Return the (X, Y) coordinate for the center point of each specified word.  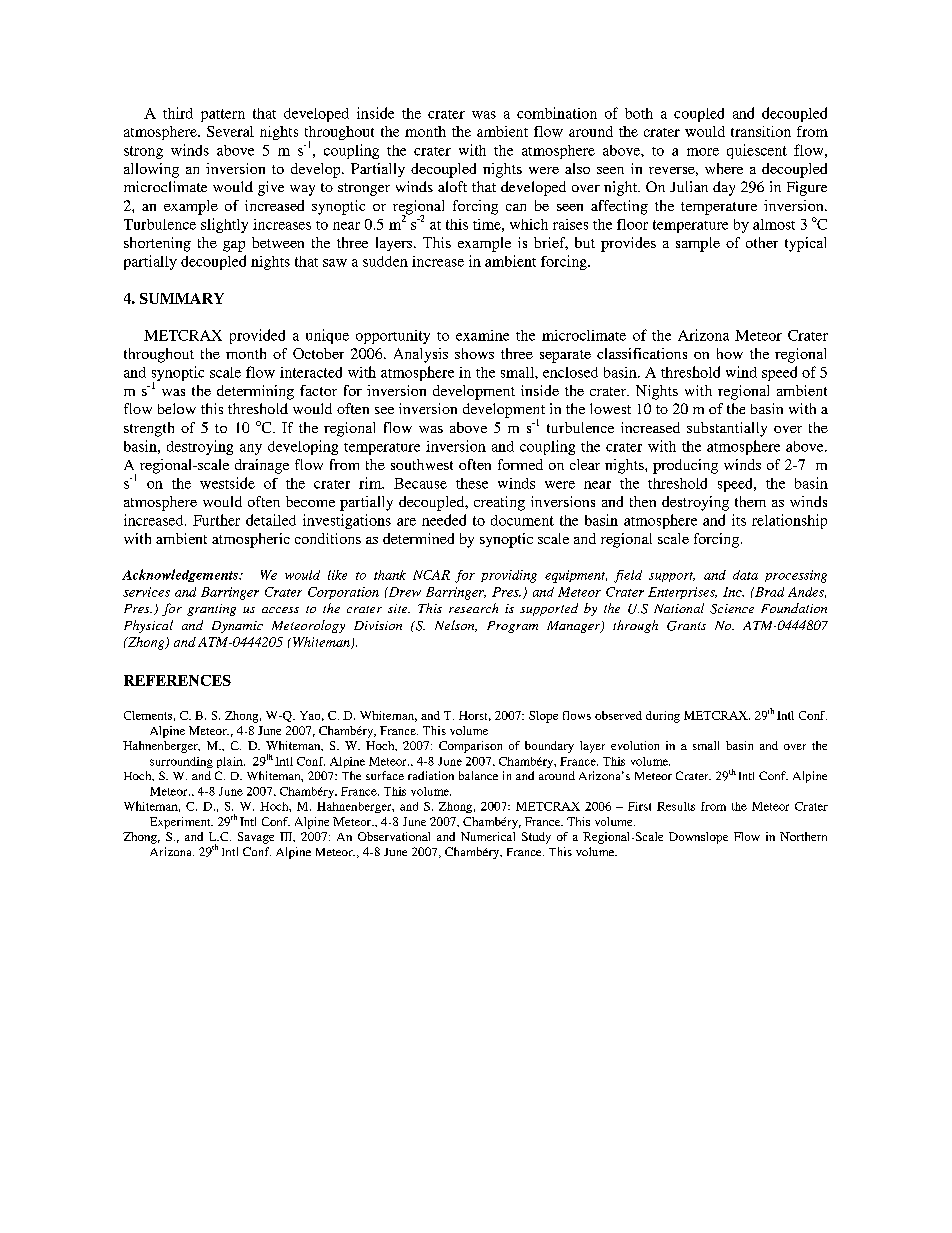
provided (257, 336)
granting (211, 610)
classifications (642, 353)
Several (230, 131)
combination (557, 113)
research (473, 608)
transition (761, 131)
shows (474, 353)
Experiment (181, 823)
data (745, 575)
